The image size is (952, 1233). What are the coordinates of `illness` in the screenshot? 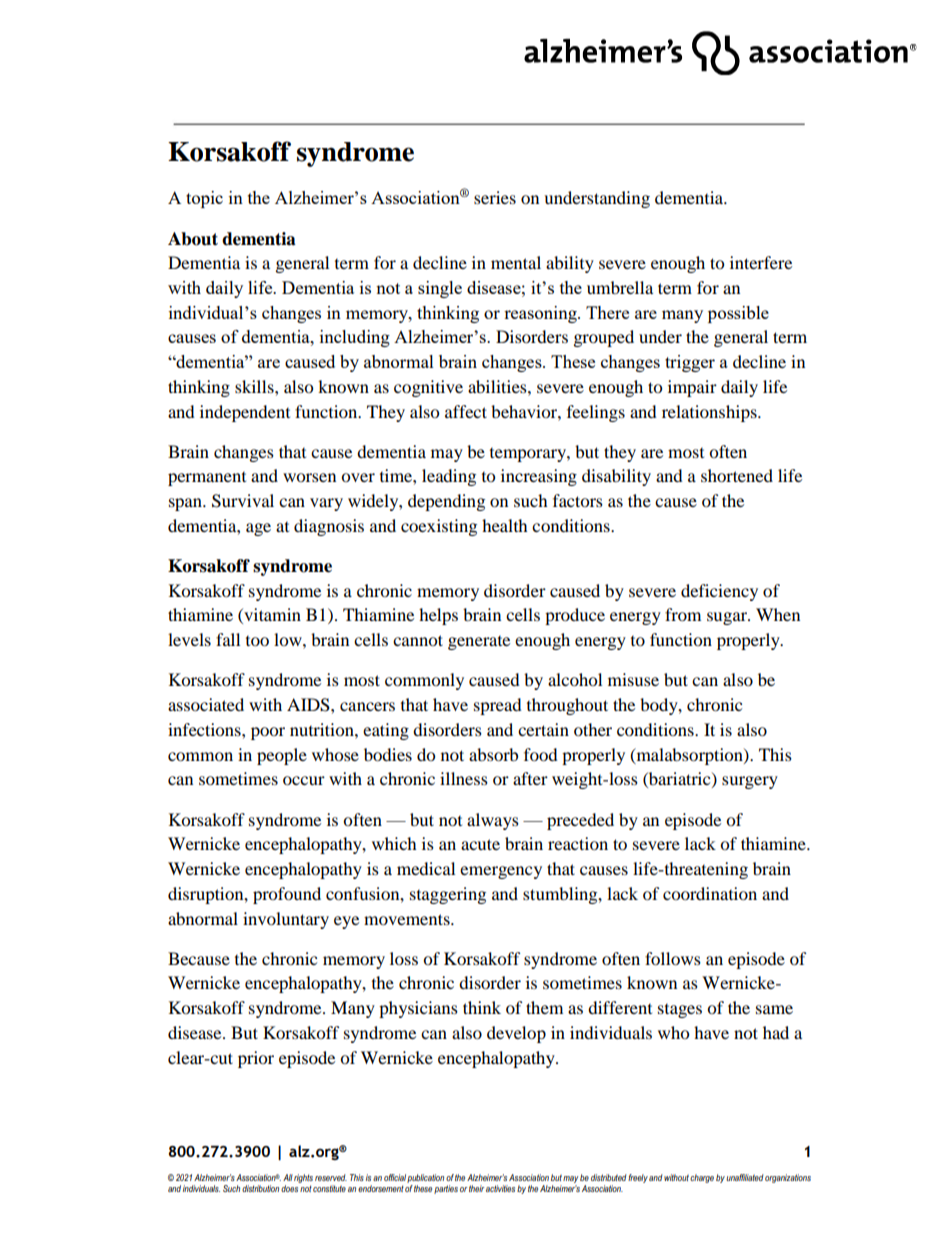 It's located at (464, 778).
